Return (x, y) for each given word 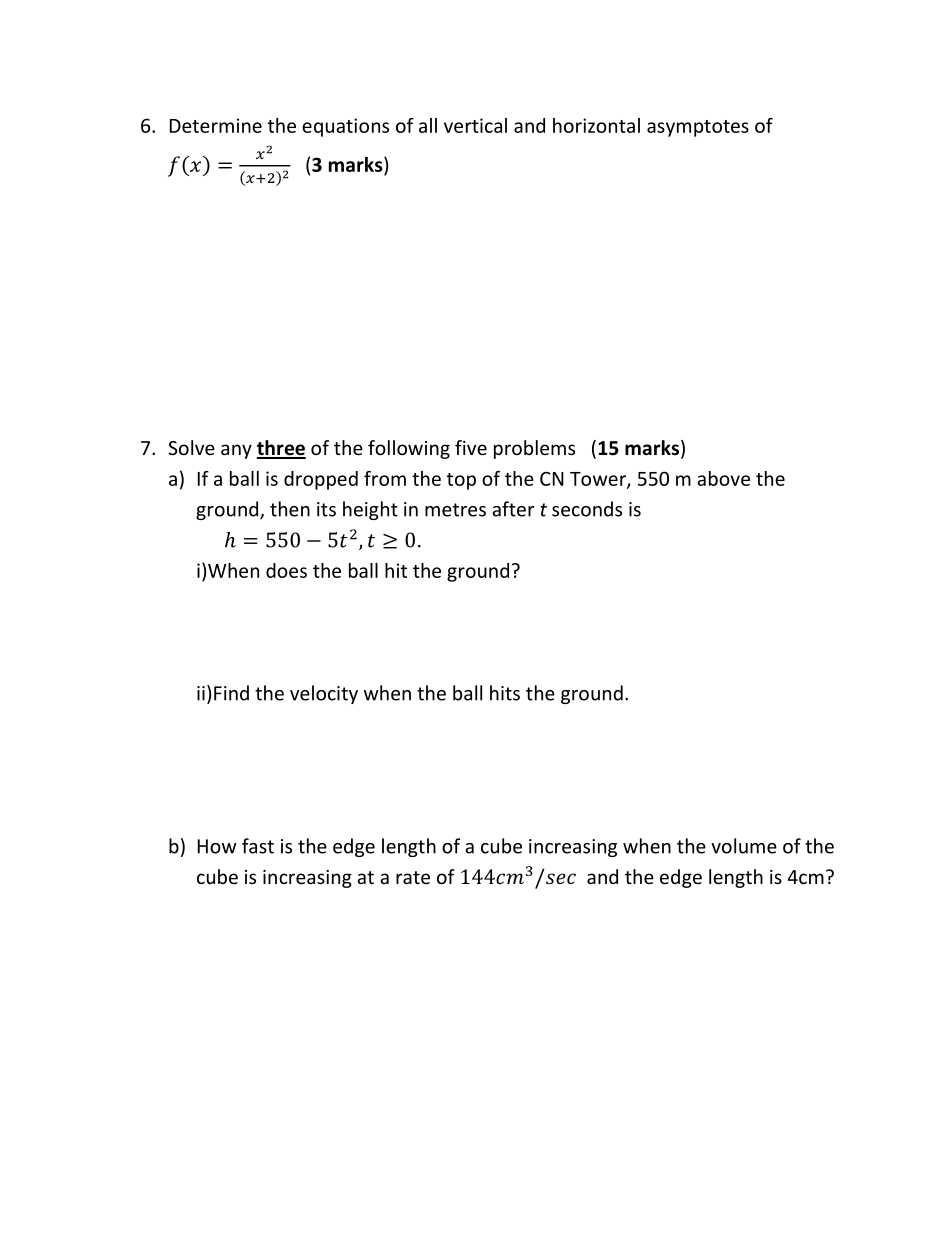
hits (505, 693)
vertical (475, 125)
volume (744, 846)
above (723, 478)
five (471, 447)
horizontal (596, 125)
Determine (216, 125)
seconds (587, 509)
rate (413, 877)
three (281, 449)
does (286, 570)
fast (258, 846)
